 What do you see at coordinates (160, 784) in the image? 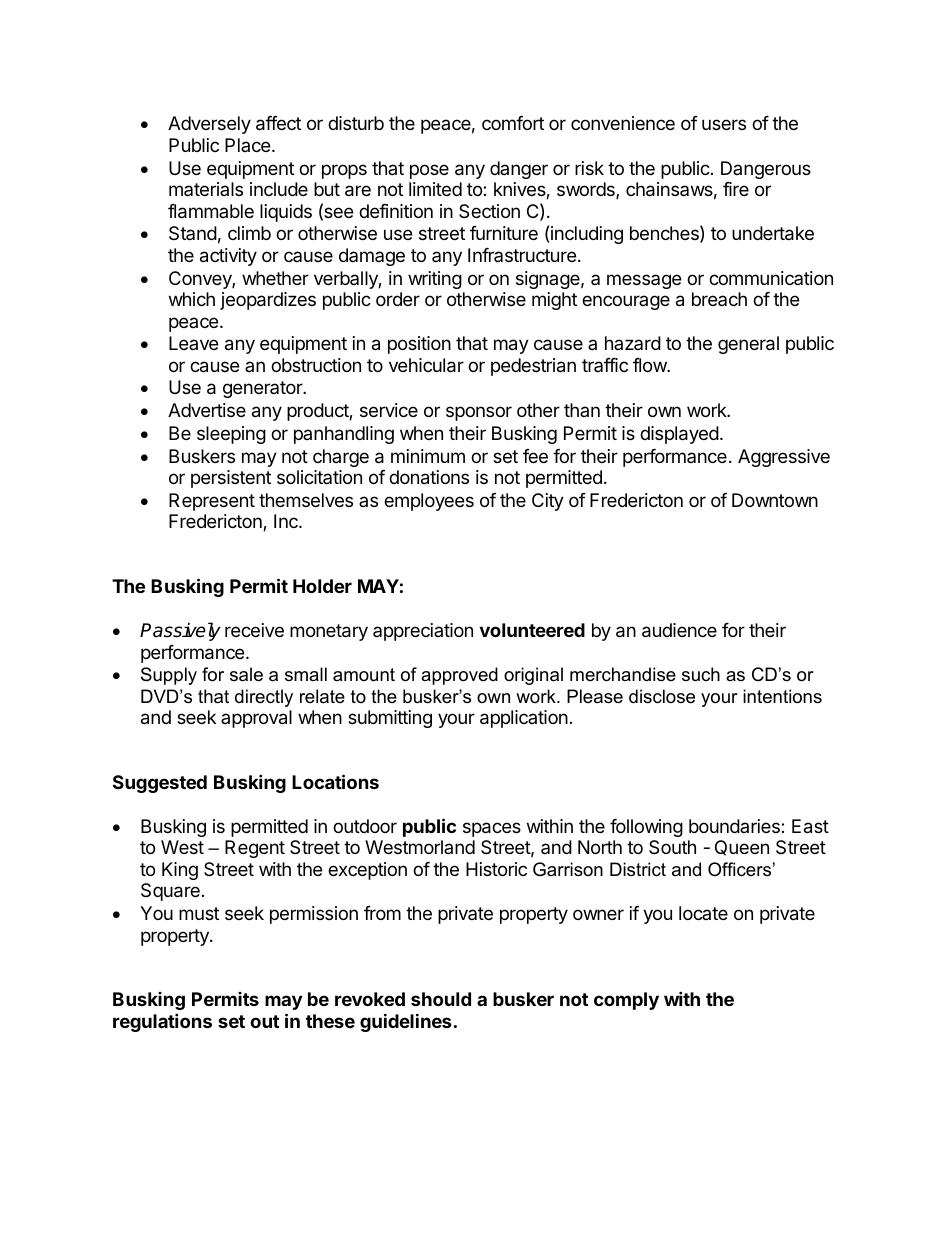
I see `Suggested` at bounding box center [160, 784].
